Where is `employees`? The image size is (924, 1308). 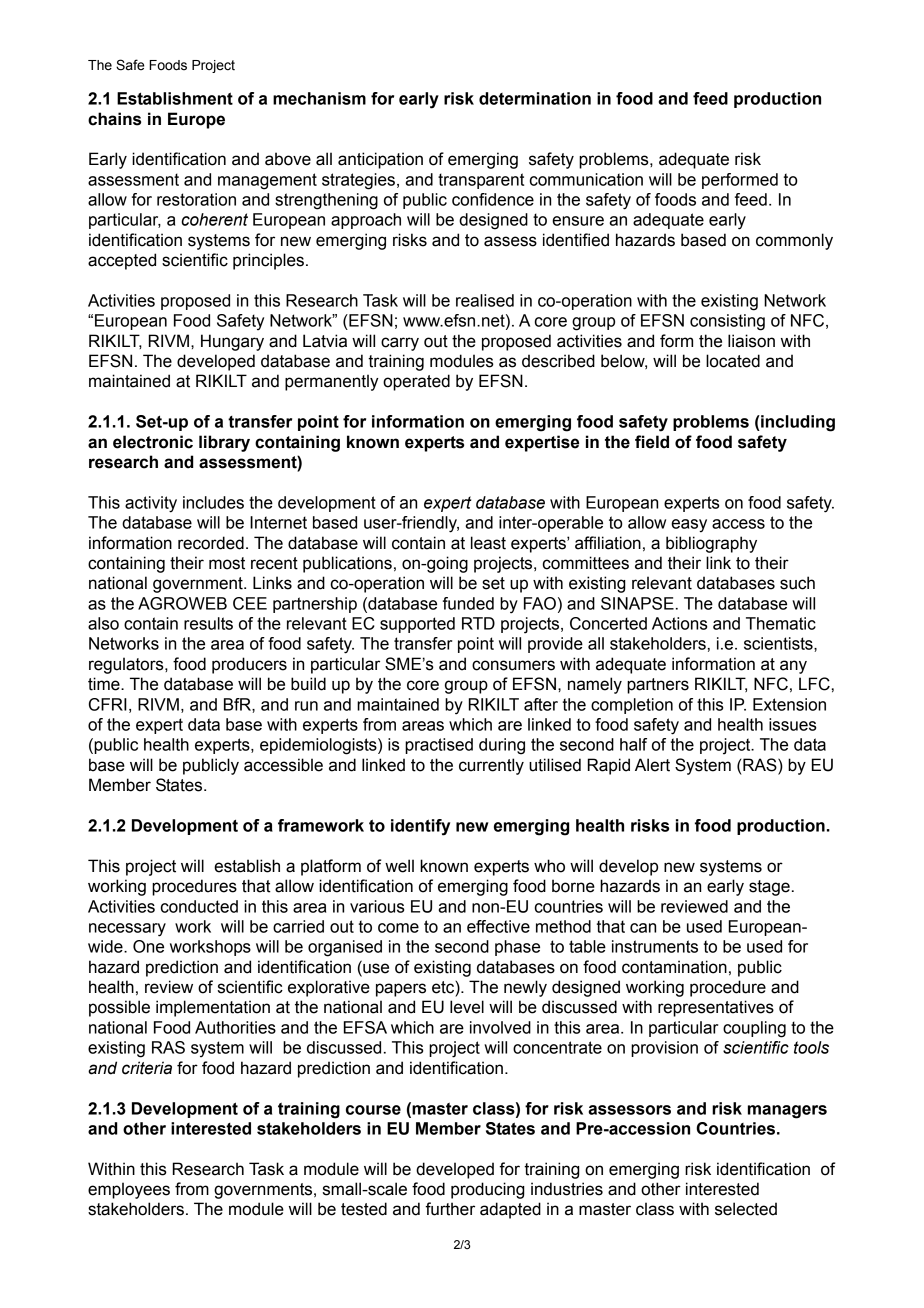
employees is located at coordinates (129, 1190).
